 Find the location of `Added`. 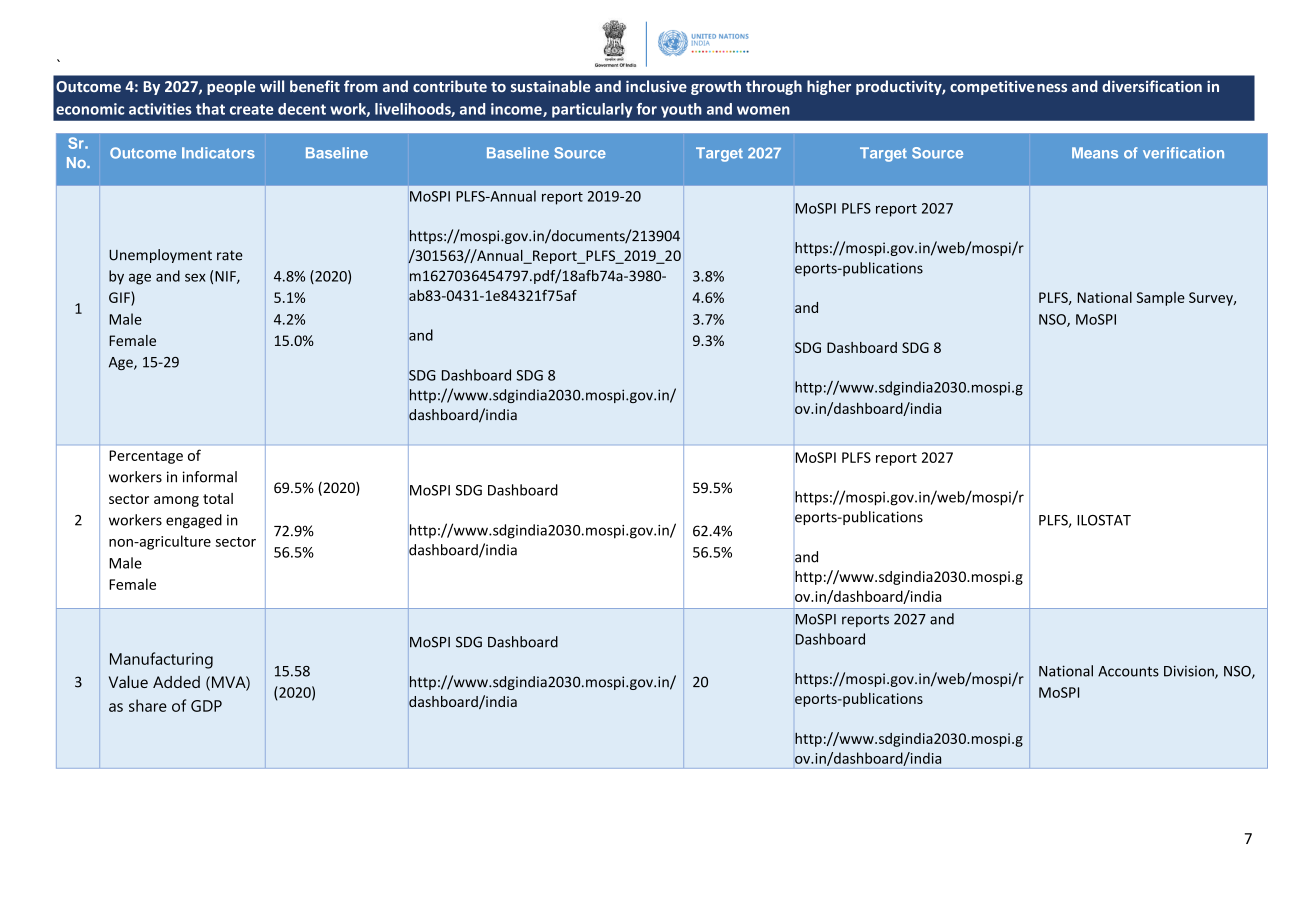

Added is located at coordinates (176, 682).
